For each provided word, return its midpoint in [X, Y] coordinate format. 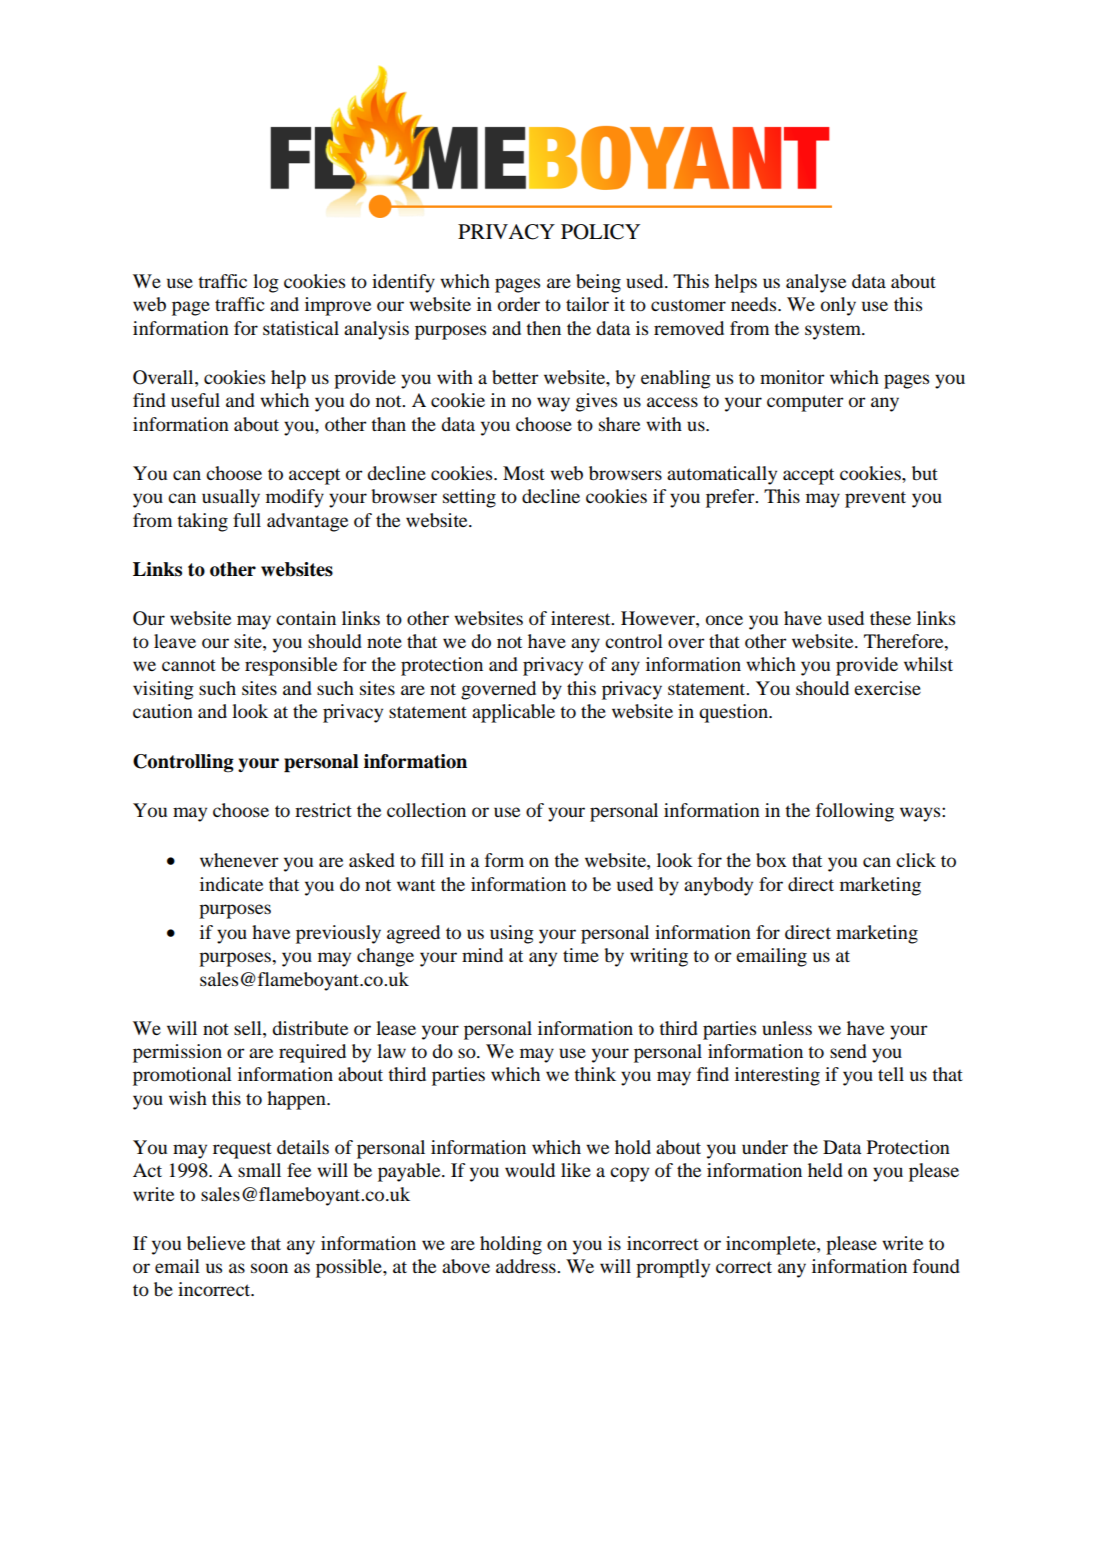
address [527, 1266]
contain [306, 618]
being [598, 283]
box [771, 860]
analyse [816, 283]
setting [469, 498]
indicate [231, 884]
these [890, 618]
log [266, 283]
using [512, 934]
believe [216, 1243]
